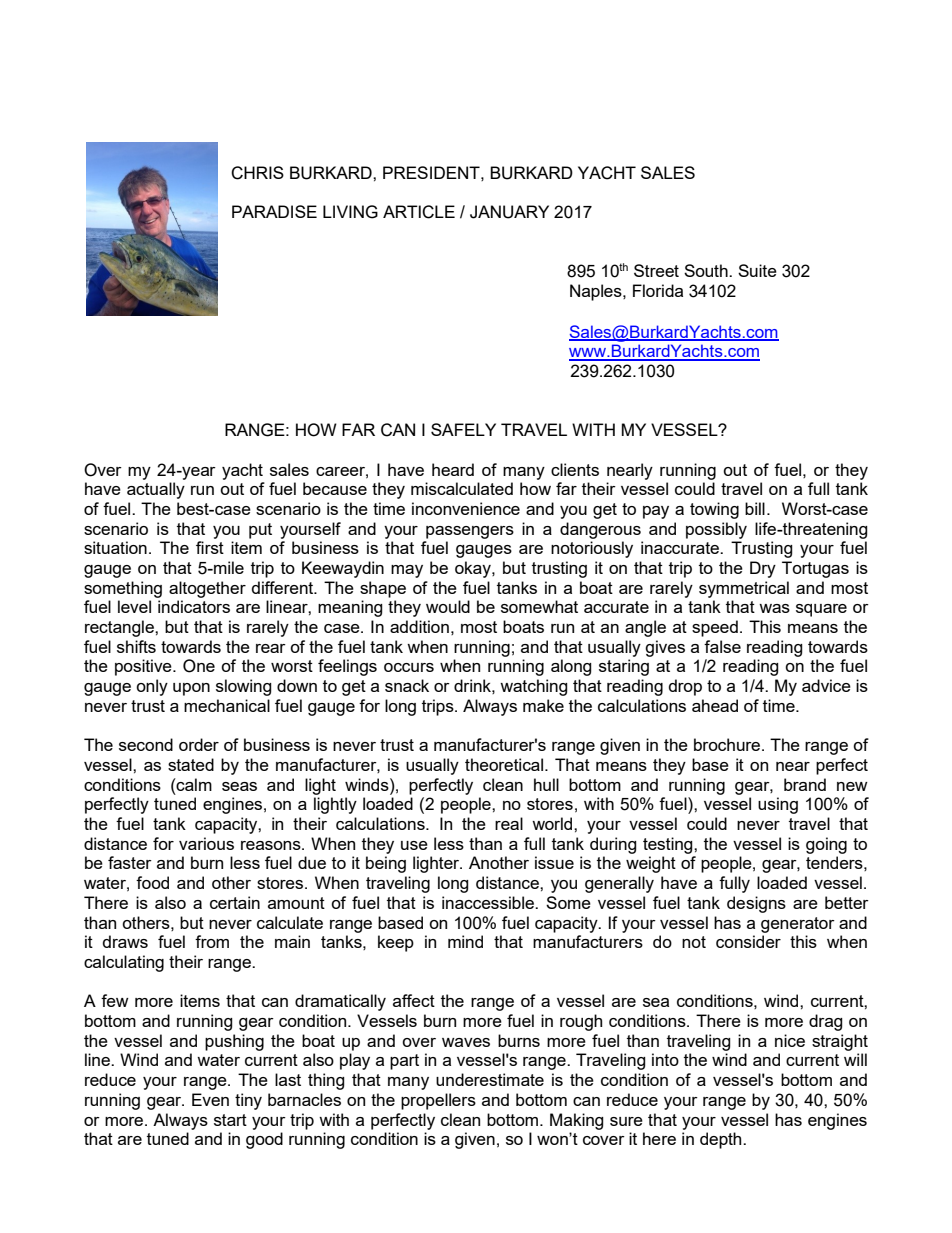 The width and height of the screenshot is (952, 1233). What do you see at coordinates (210, 1099) in the screenshot?
I see `Even` at bounding box center [210, 1099].
